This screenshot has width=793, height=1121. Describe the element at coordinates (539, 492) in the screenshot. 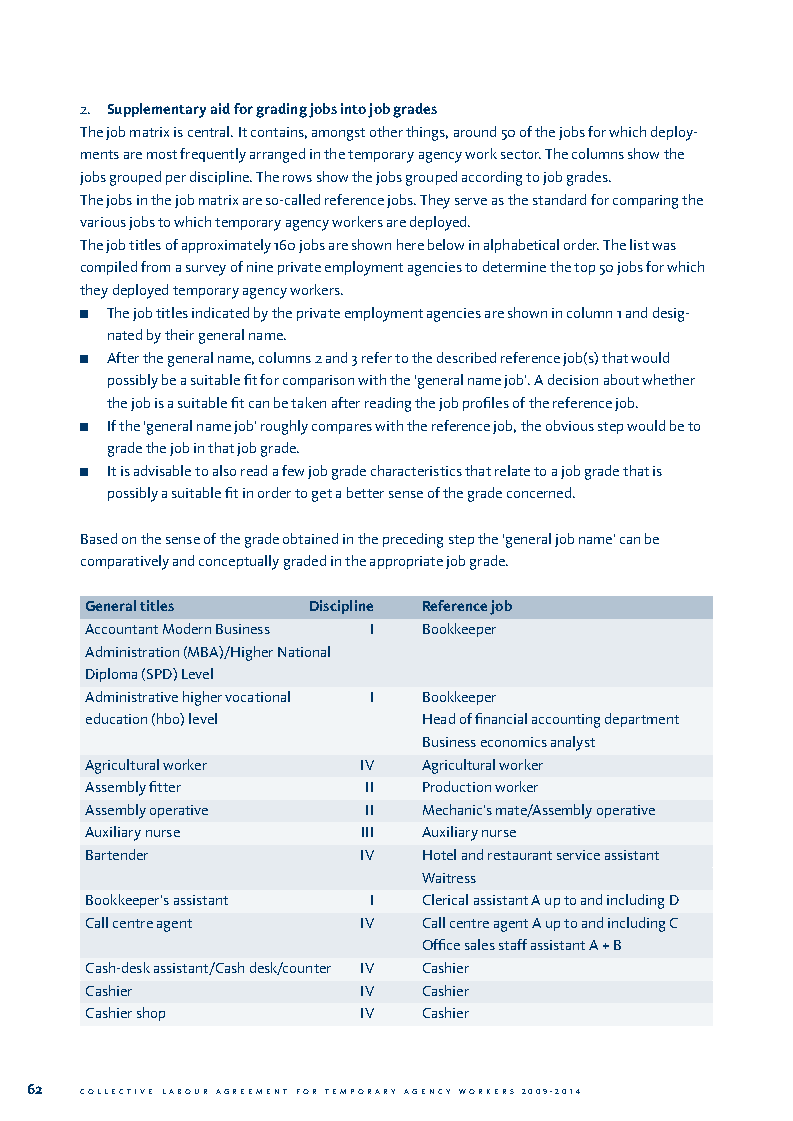

I see `concerned` at that location.
